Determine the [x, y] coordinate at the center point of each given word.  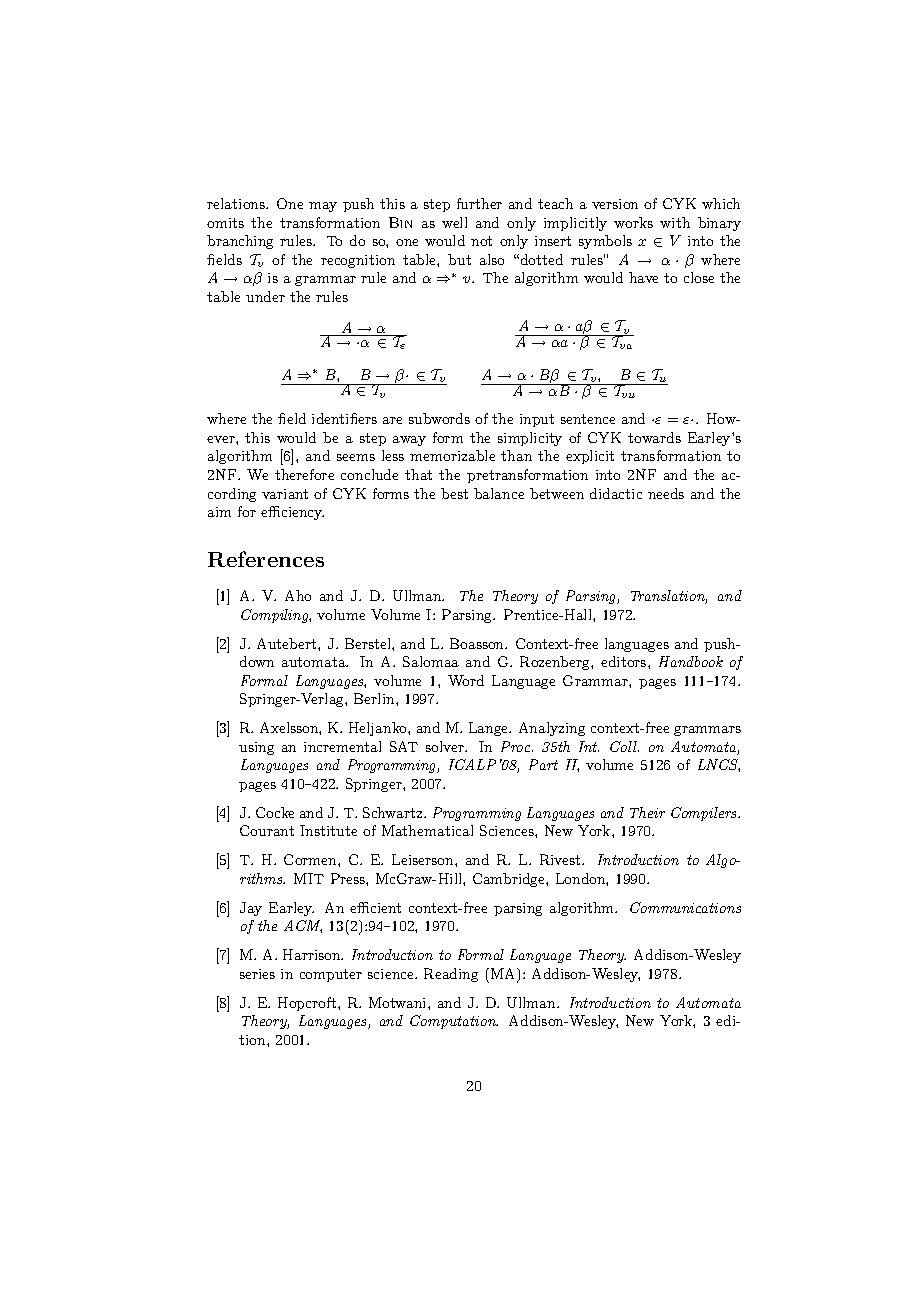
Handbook [691, 661]
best [454, 493]
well [454, 222]
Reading [451, 975]
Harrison [313, 954]
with [675, 222]
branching [240, 242]
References [266, 559]
